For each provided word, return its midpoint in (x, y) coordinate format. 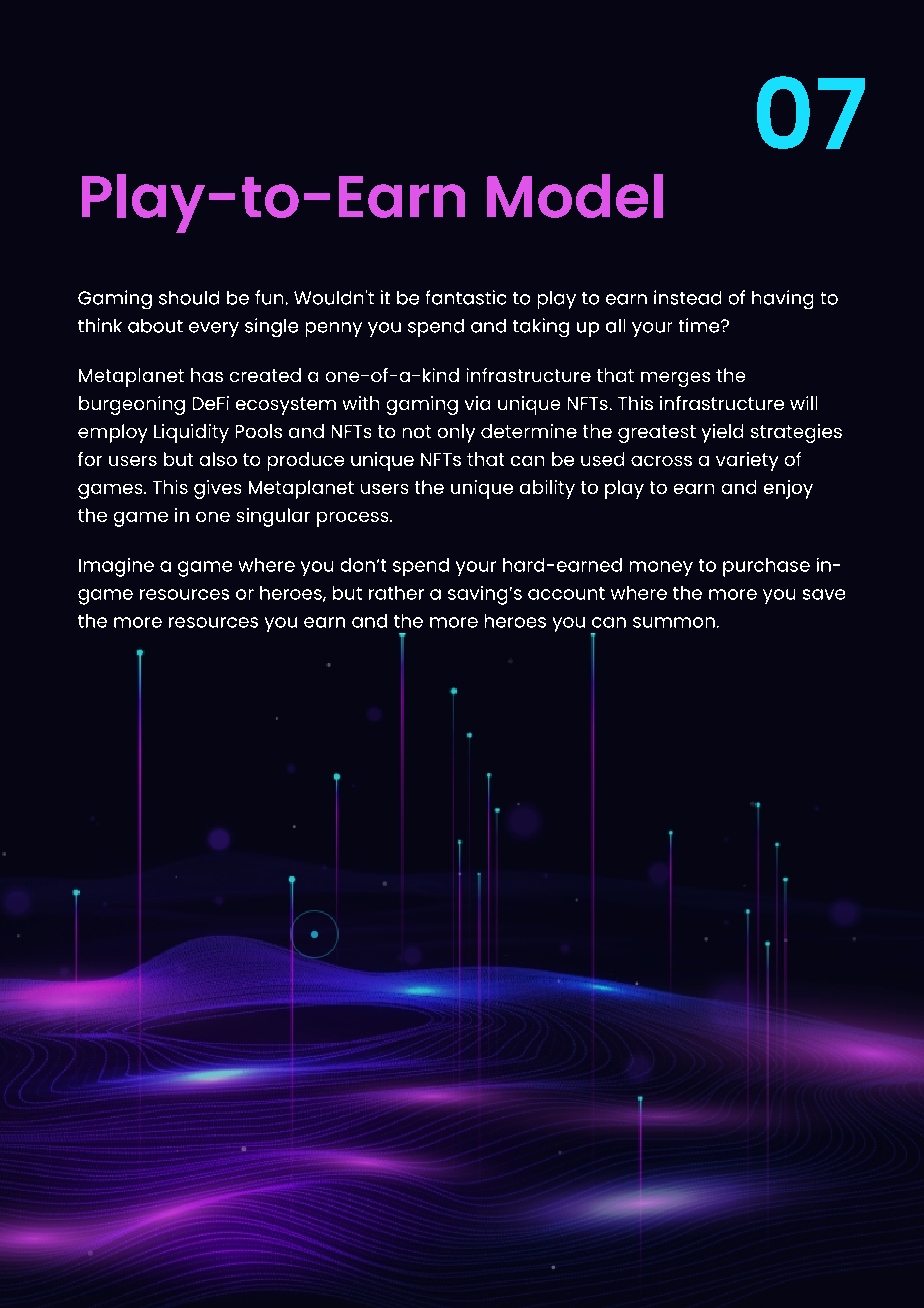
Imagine (116, 567)
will (803, 403)
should (189, 298)
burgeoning (132, 405)
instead (687, 297)
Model (575, 196)
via (477, 403)
